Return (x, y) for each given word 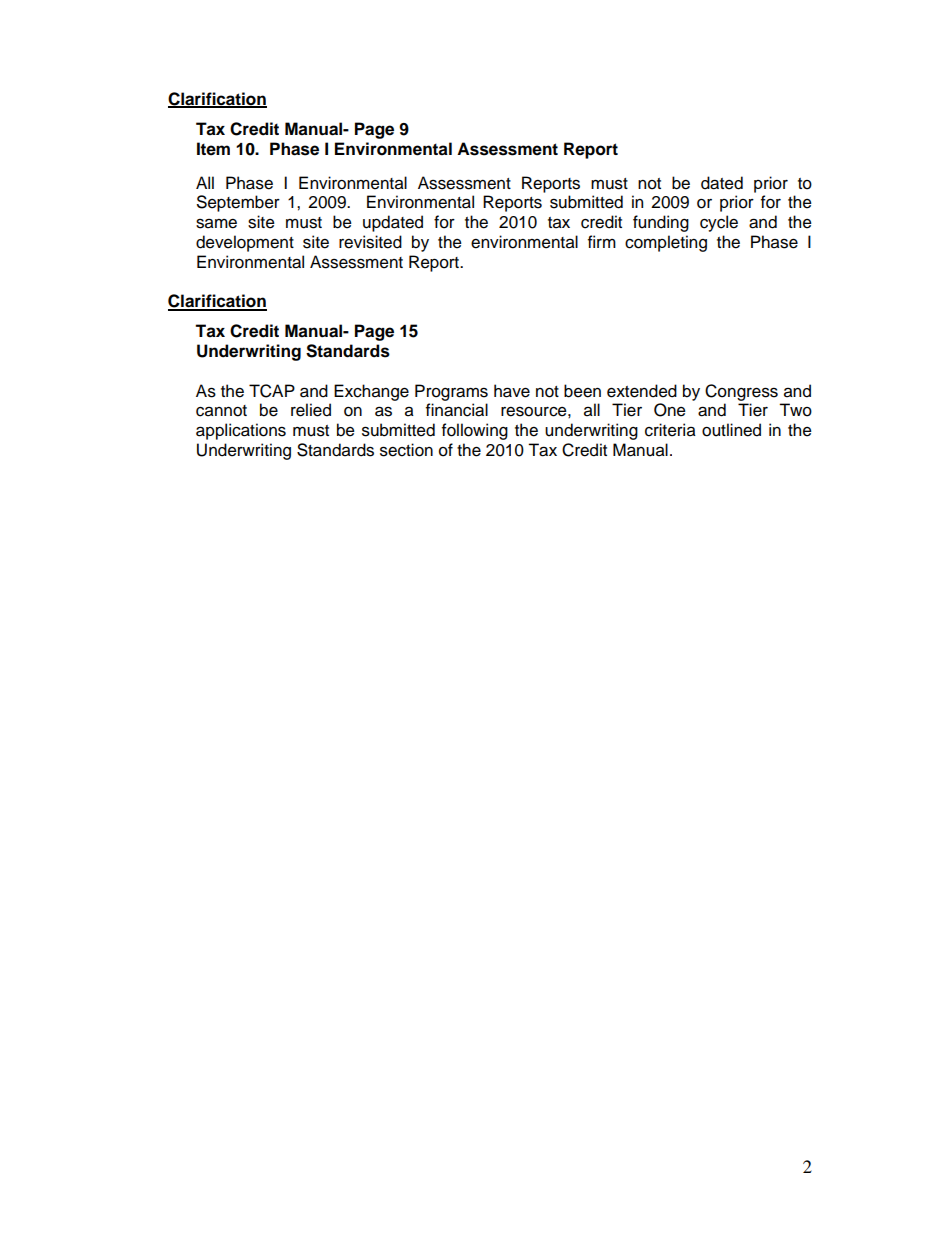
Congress (741, 392)
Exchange (371, 392)
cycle (719, 223)
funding (661, 223)
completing (666, 243)
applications (241, 431)
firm (602, 241)
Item (213, 149)
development (245, 243)
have (512, 391)
